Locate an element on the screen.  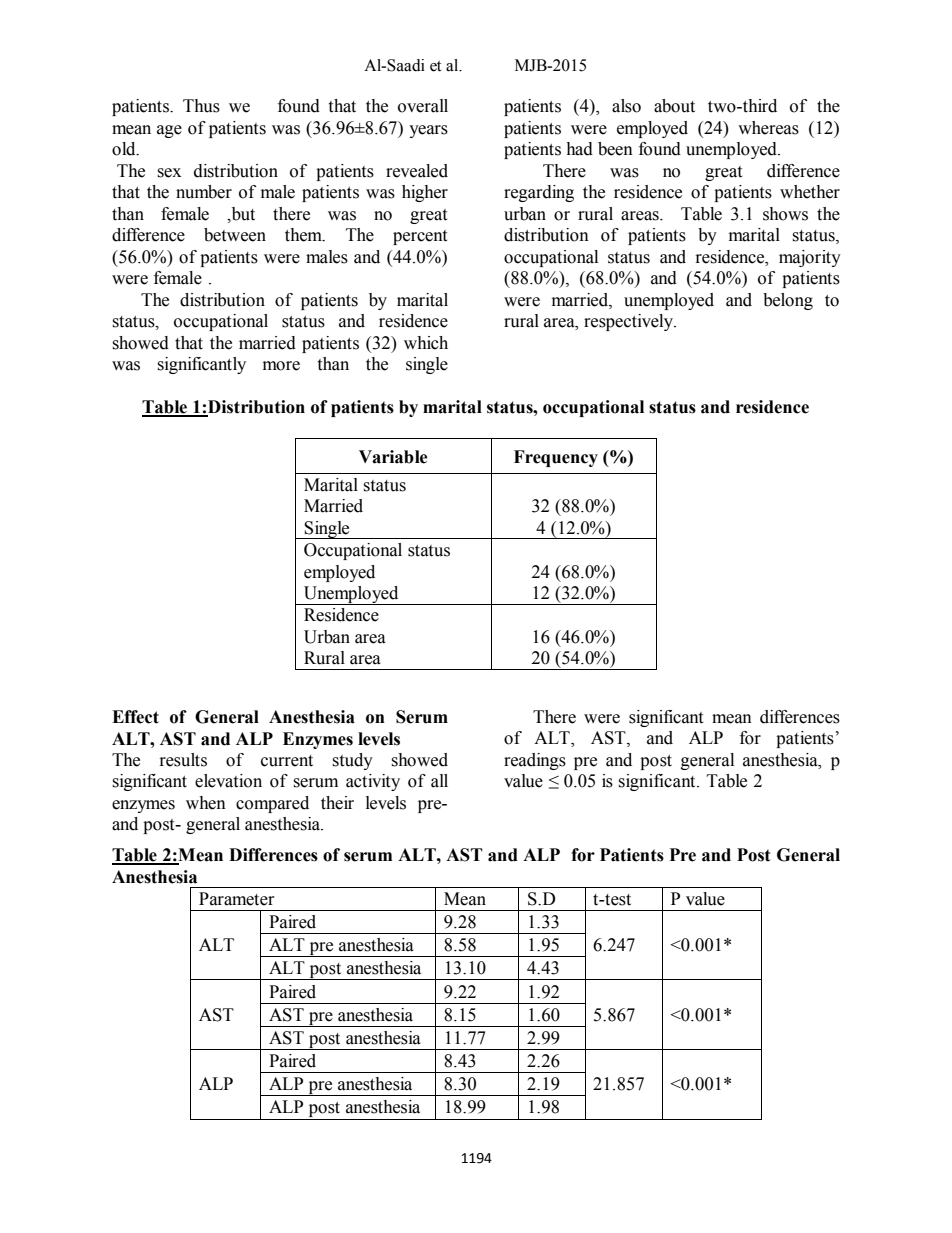
study is located at coordinates (352, 761).
